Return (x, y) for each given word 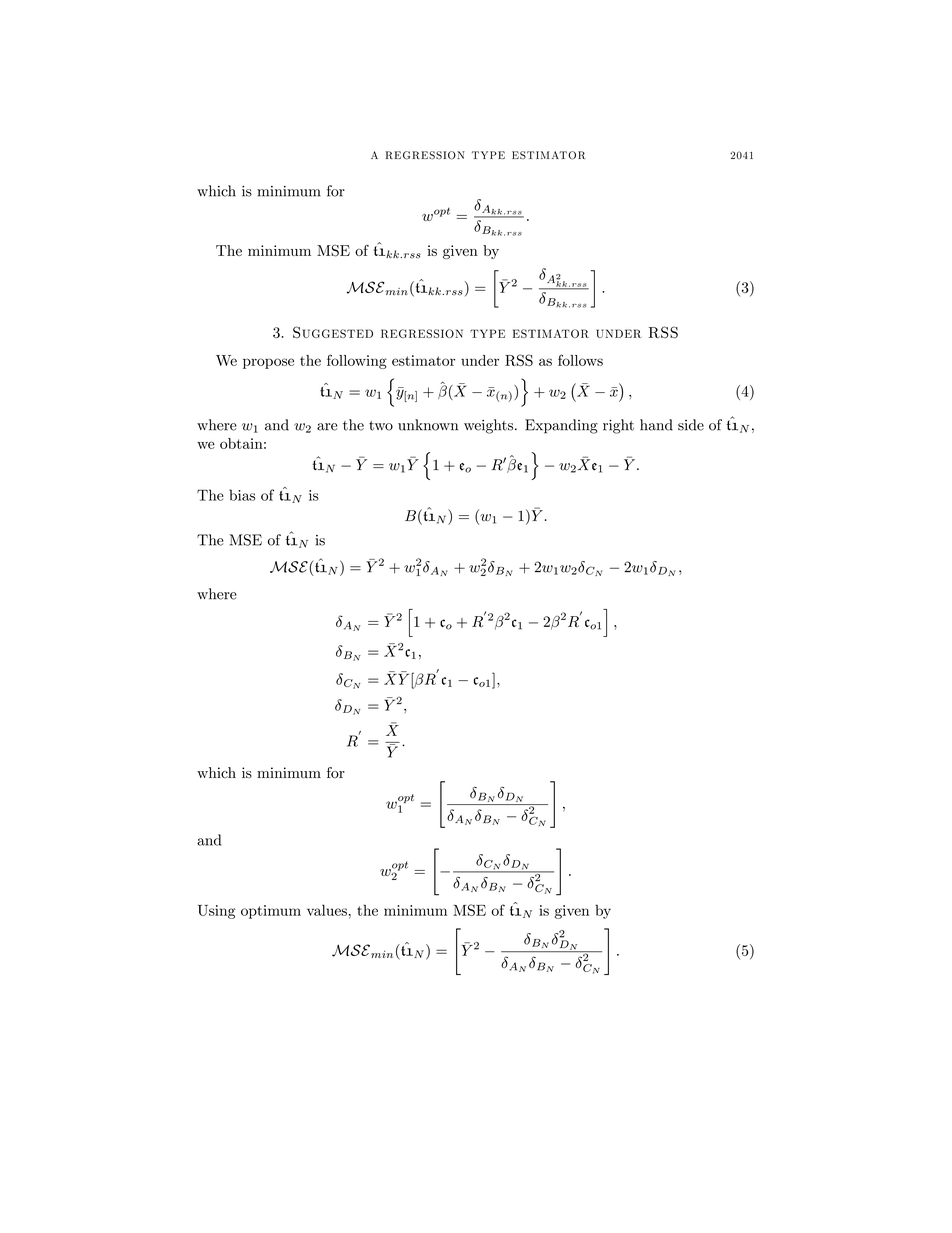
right (618, 426)
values (327, 910)
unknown (428, 425)
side (691, 425)
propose (268, 363)
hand (656, 425)
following (357, 361)
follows (580, 360)
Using (216, 912)
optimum (271, 912)
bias (242, 495)
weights (488, 426)
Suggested (333, 332)
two (381, 426)
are (327, 427)
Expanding (561, 426)
